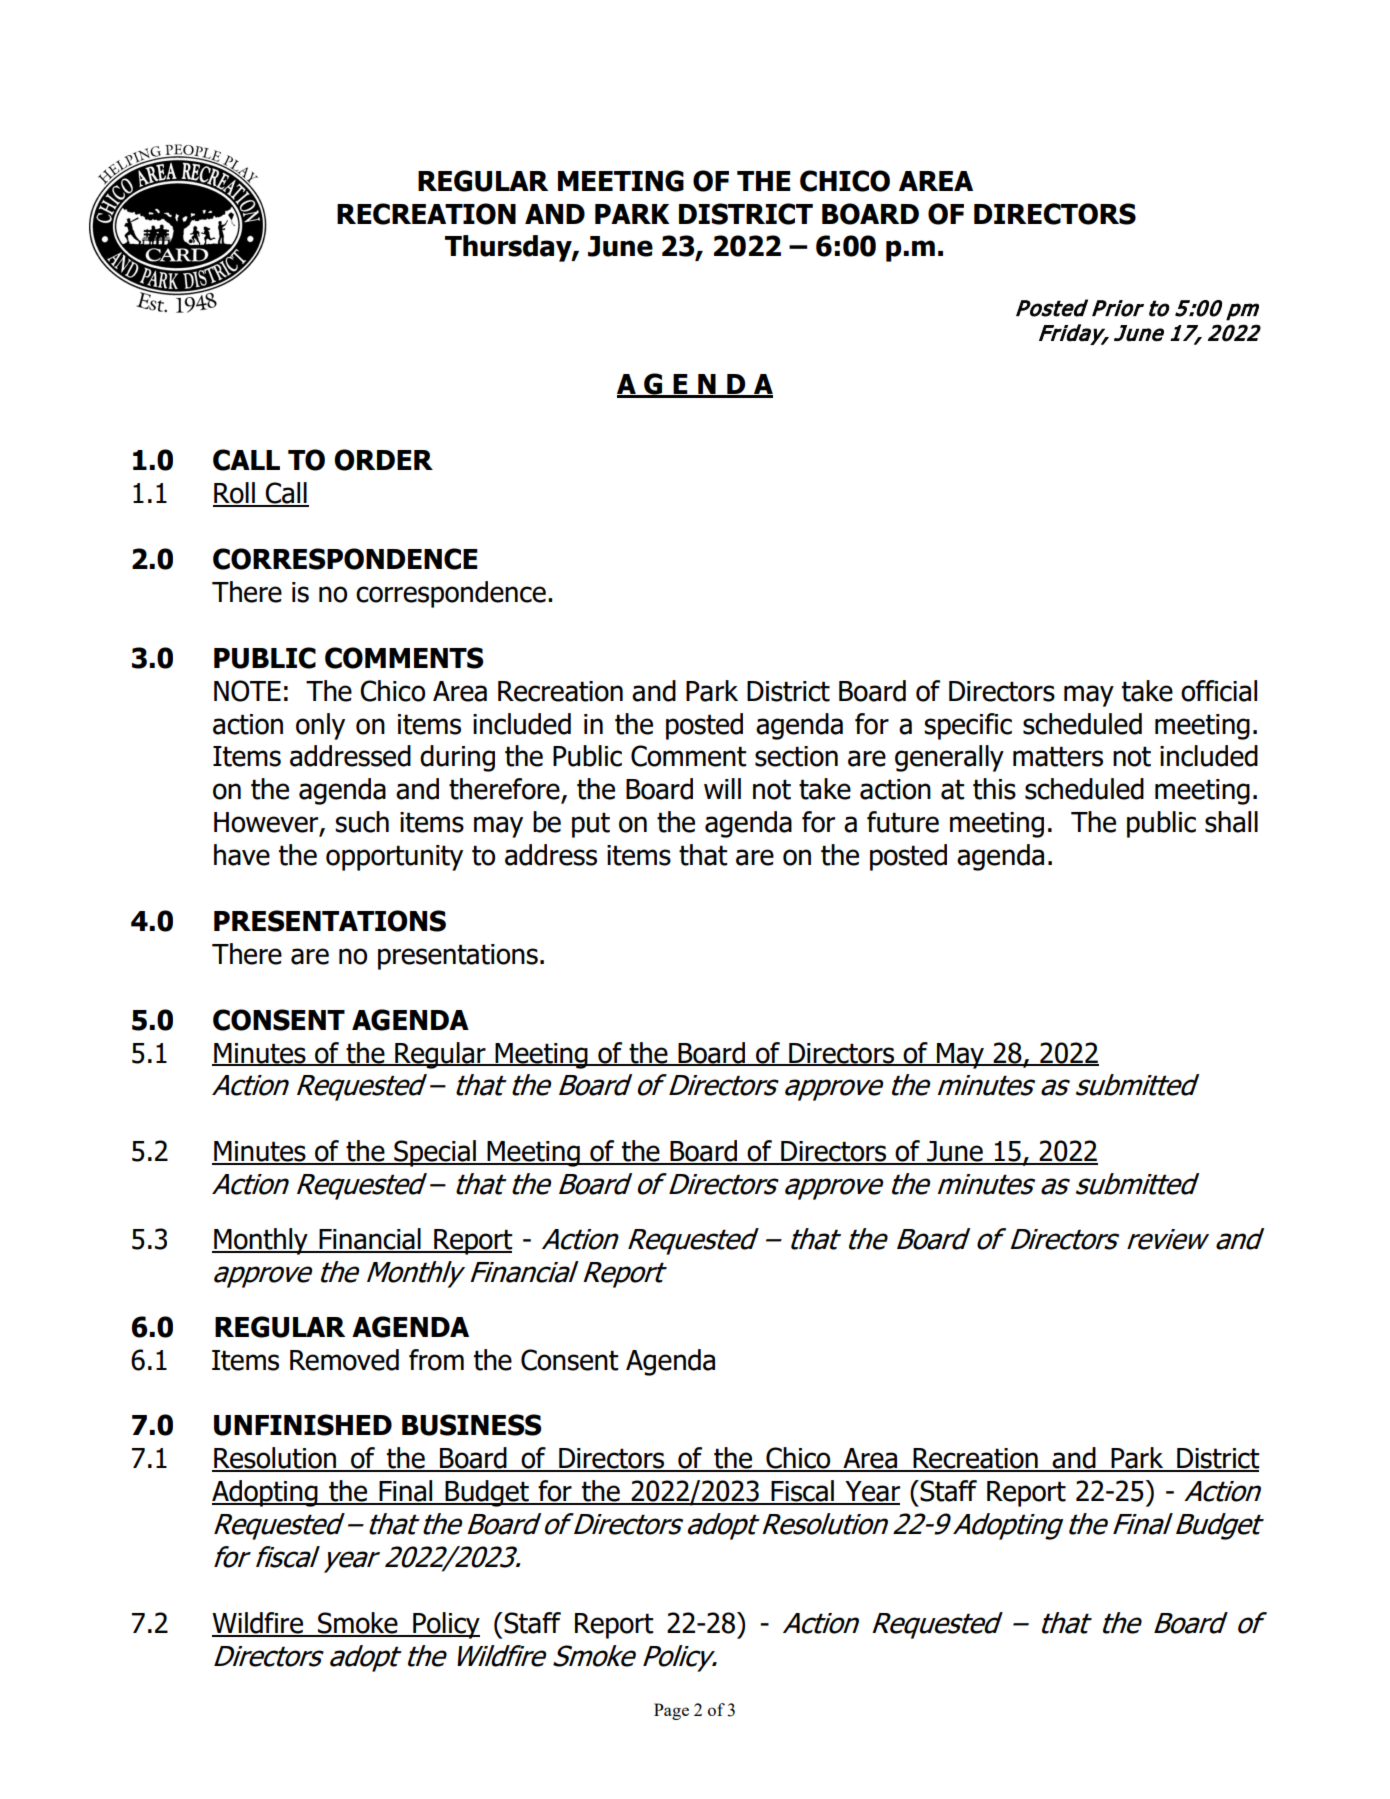 This document has width=1390, height=1799. What do you see at coordinates (1231, 822) in the document?
I see `shall` at bounding box center [1231, 822].
